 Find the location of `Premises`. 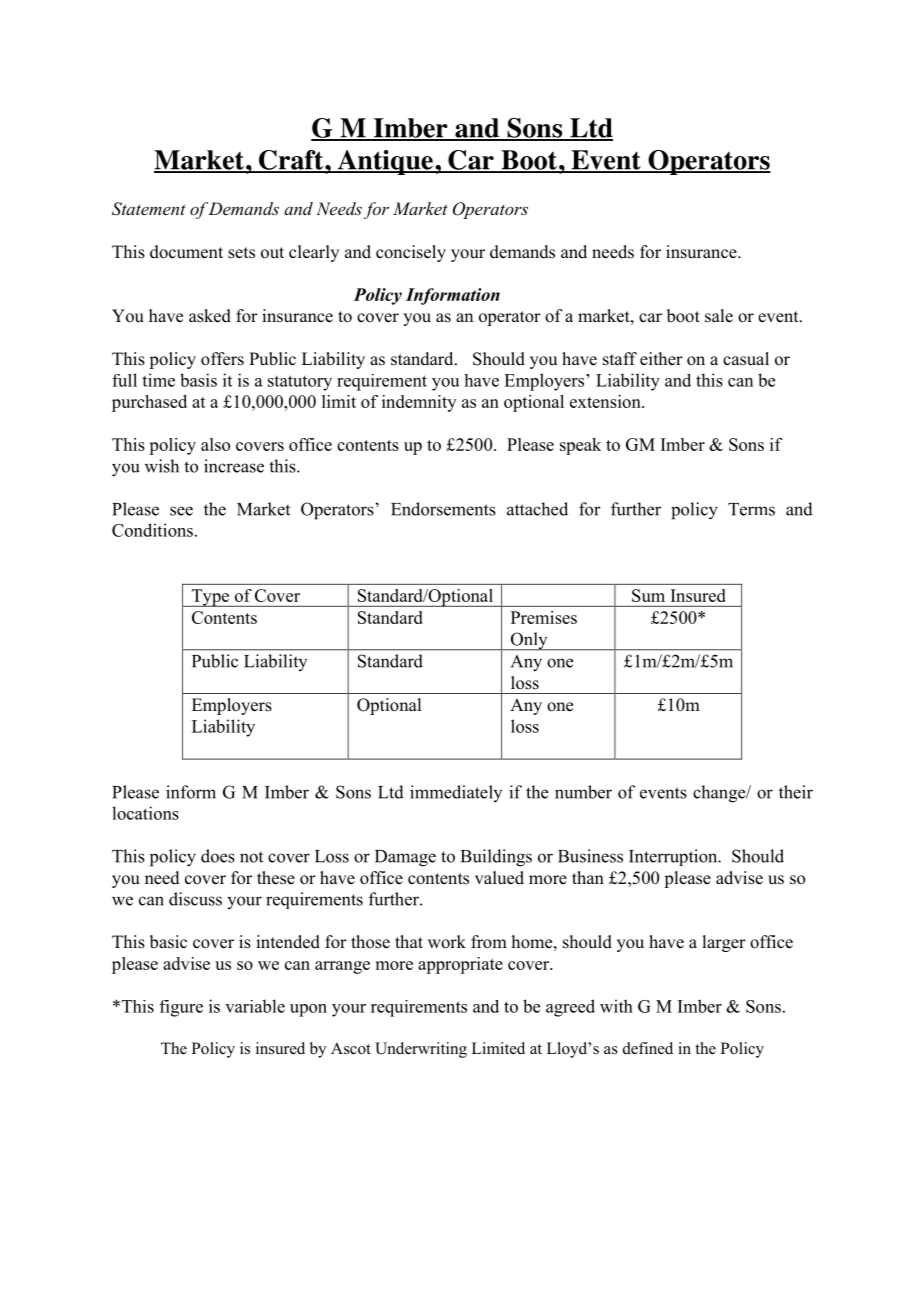

Premises is located at coordinates (544, 617).
